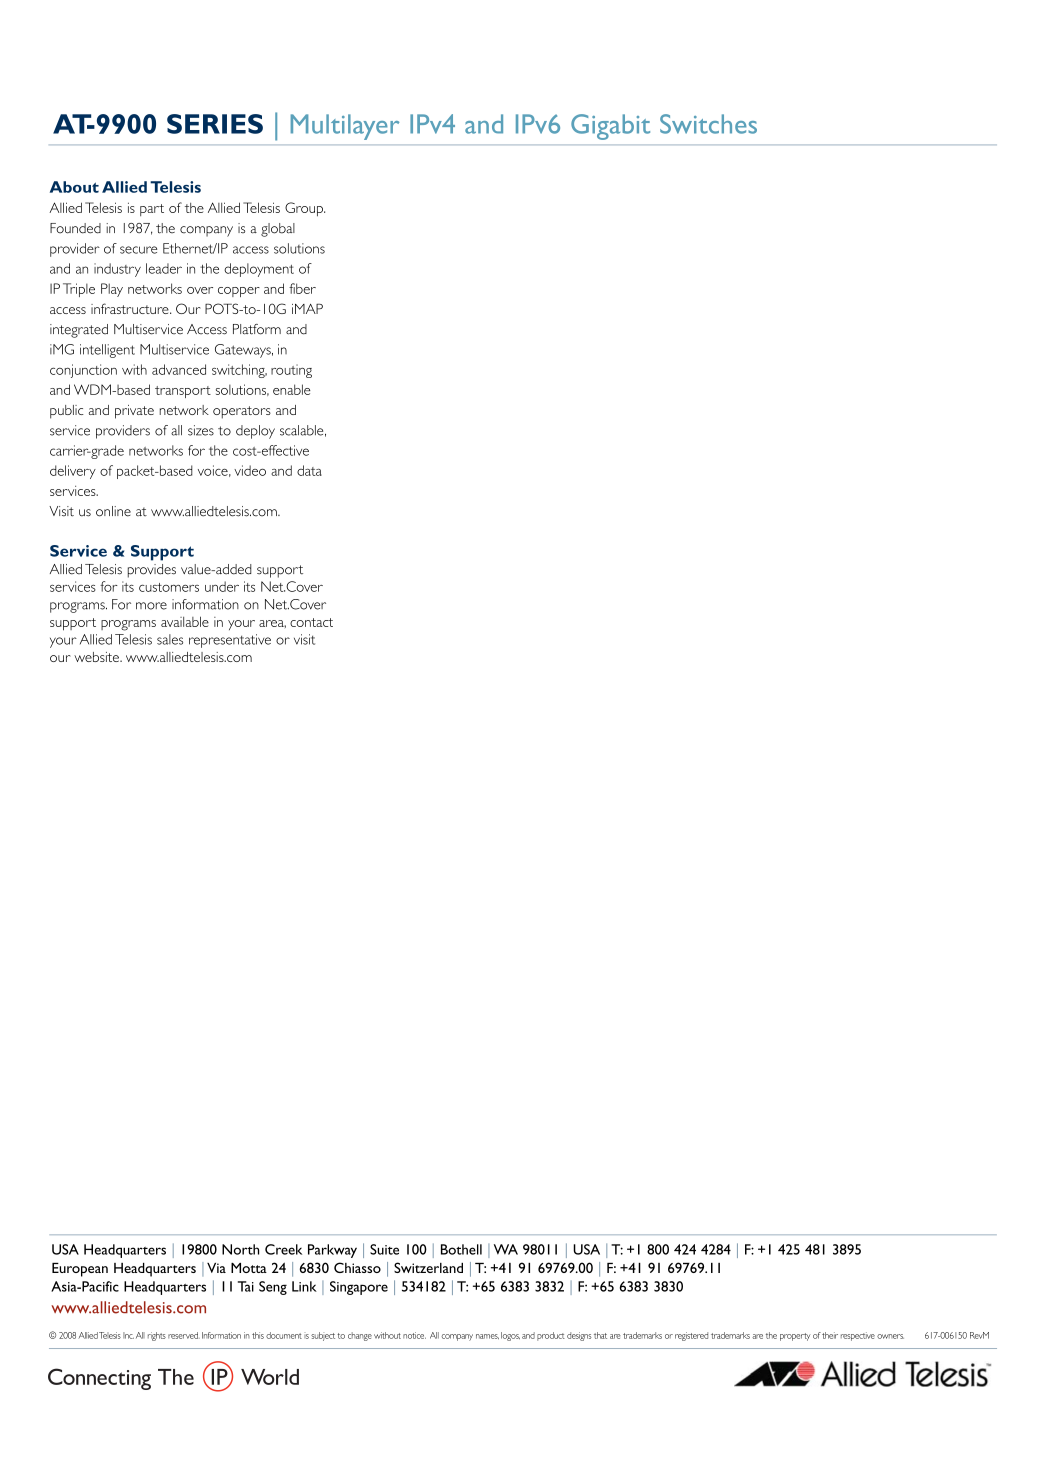  What do you see at coordinates (830, 1335) in the page?
I see `their` at bounding box center [830, 1335].
